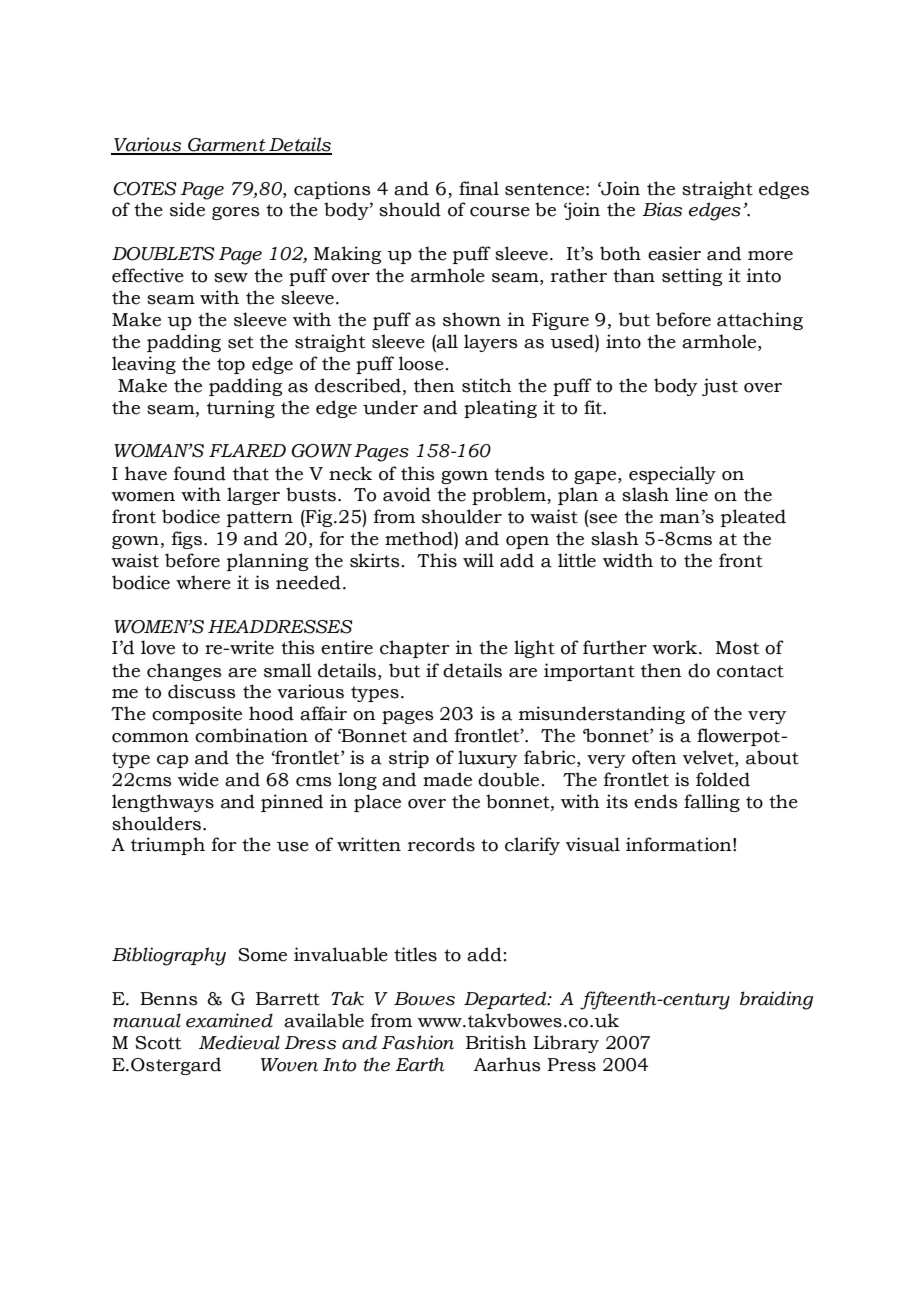 This screenshot has height=1308, width=924. Describe the element at coordinates (500, 212) in the screenshot. I see `course` at that location.
